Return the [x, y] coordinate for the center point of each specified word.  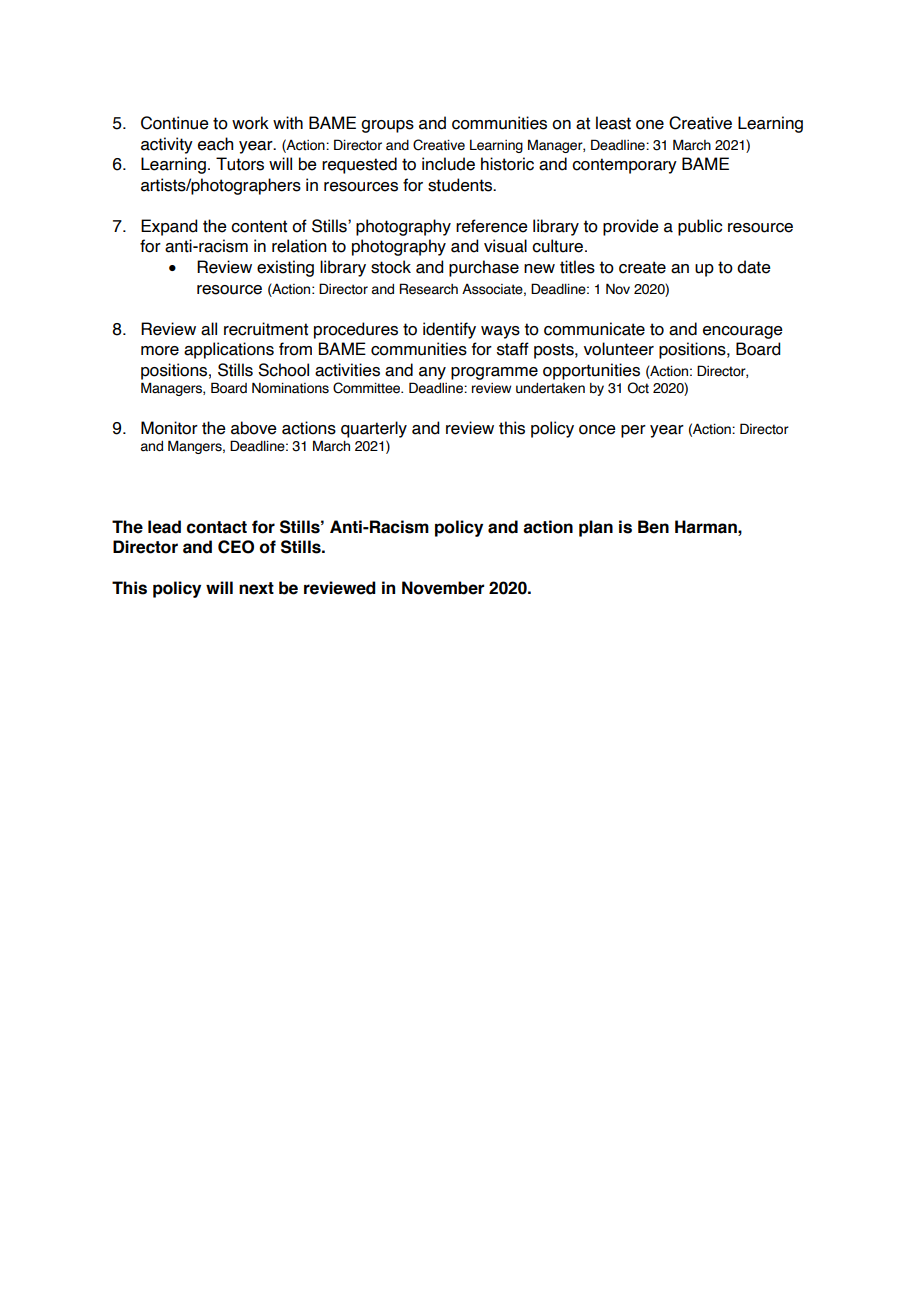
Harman [707, 527]
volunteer [619, 349]
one [650, 125]
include [448, 164]
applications [229, 350]
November [443, 588]
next [256, 588]
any [432, 373]
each [215, 144]
